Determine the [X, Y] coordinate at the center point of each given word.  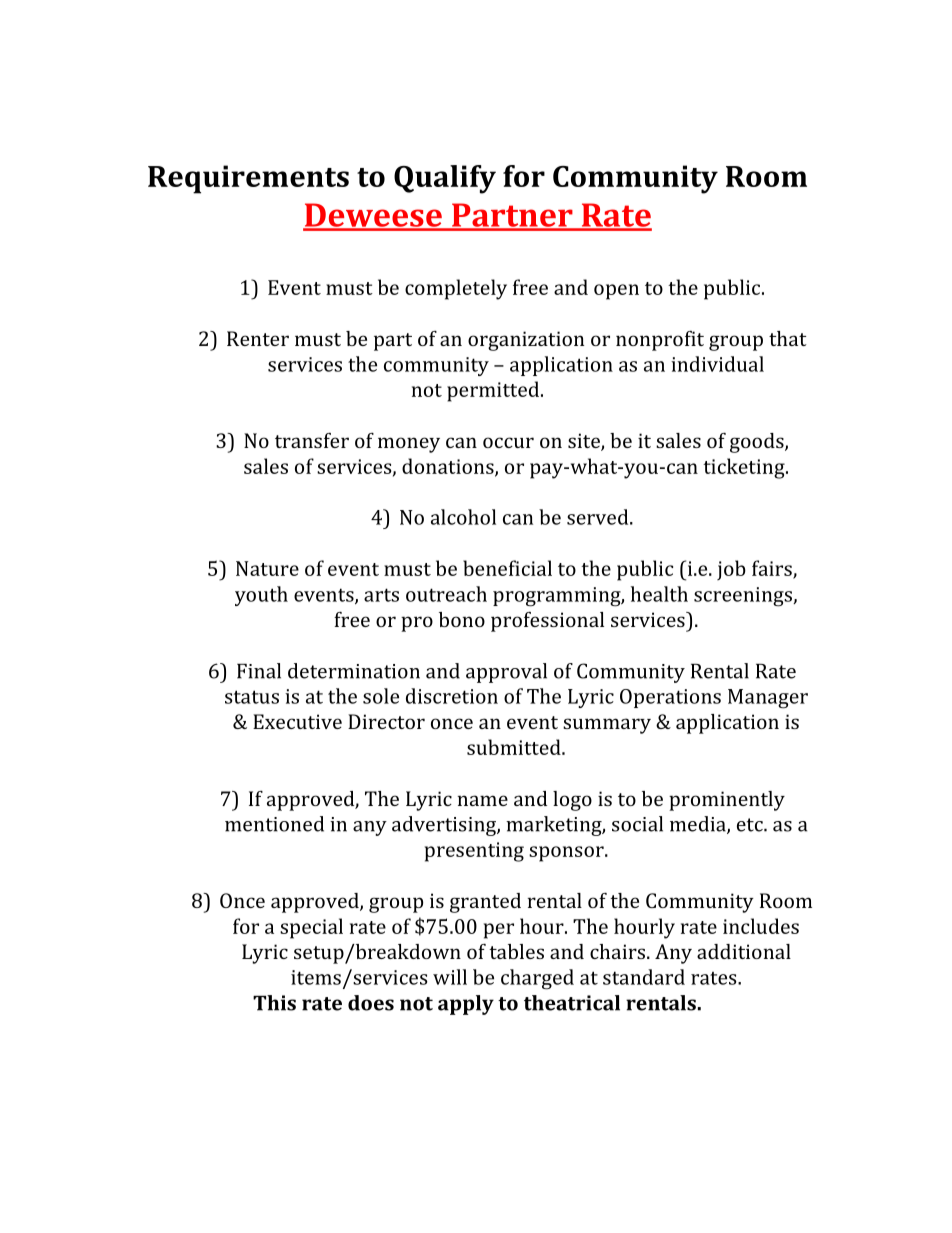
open [616, 292]
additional [744, 951]
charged [537, 979]
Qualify [445, 179]
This [274, 1003]
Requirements [248, 179]
